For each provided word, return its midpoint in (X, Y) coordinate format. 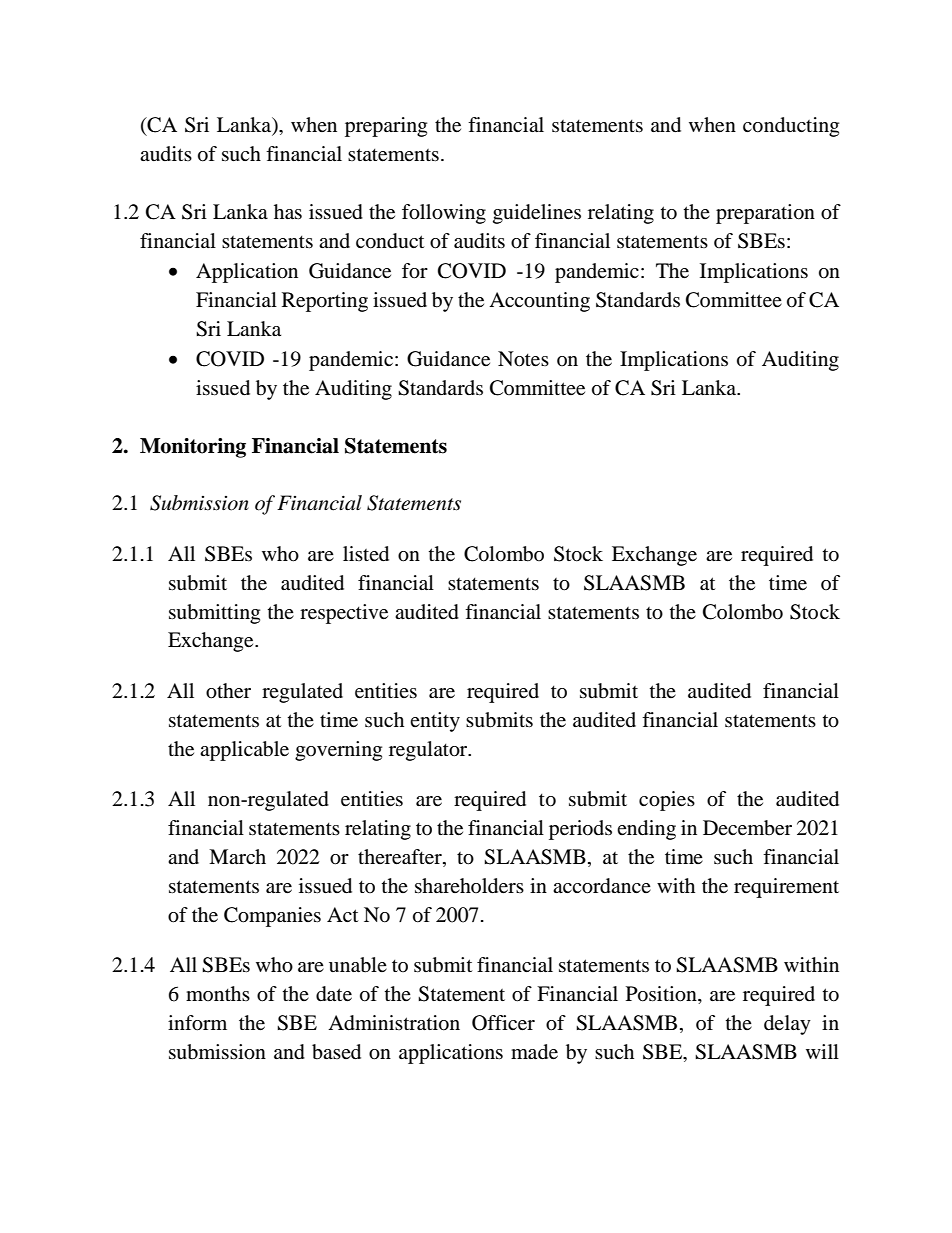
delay (787, 1025)
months (218, 993)
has (288, 212)
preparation (765, 214)
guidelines (537, 214)
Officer (503, 1023)
